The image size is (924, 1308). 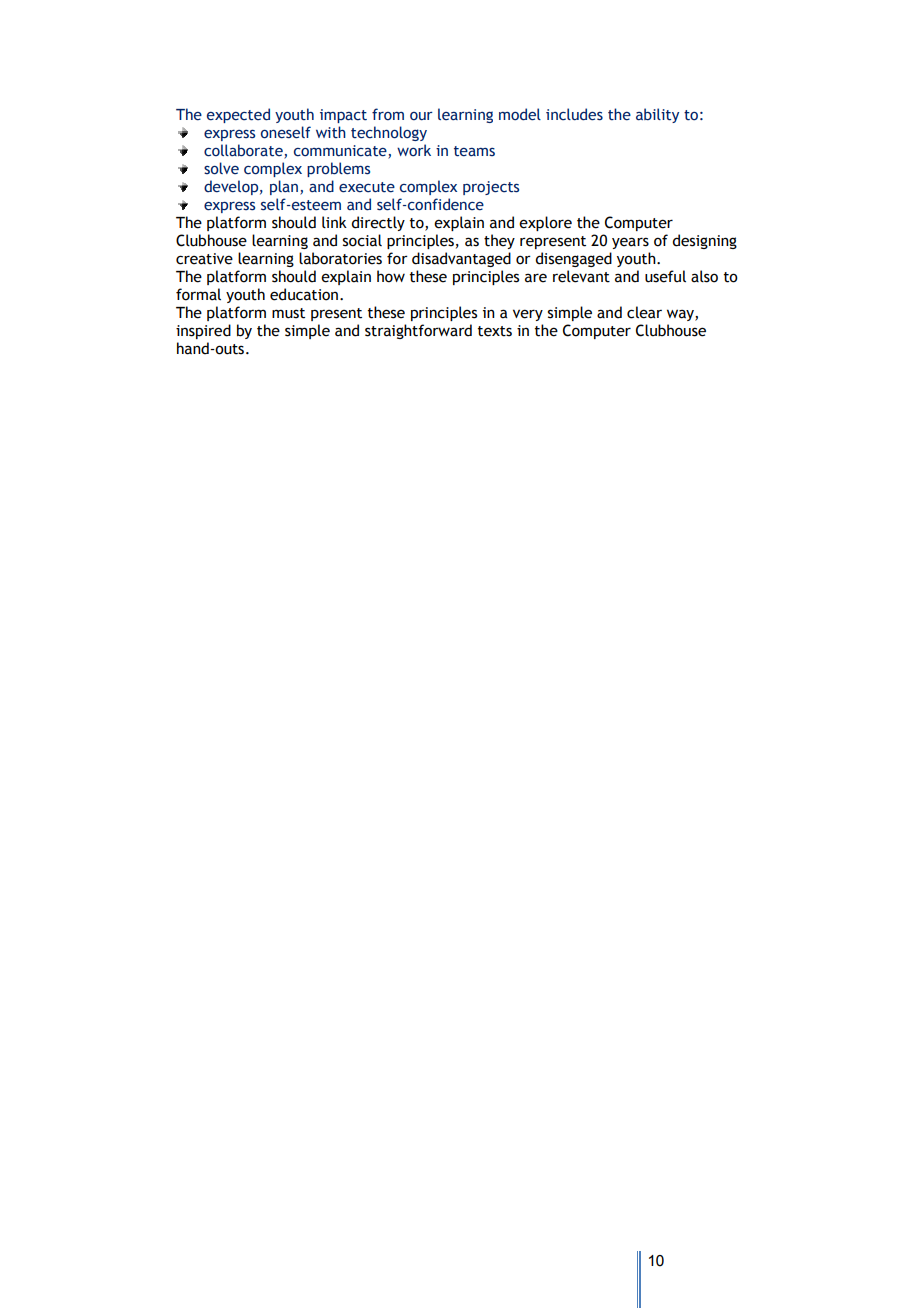 I want to click on expected, so click(x=238, y=115).
